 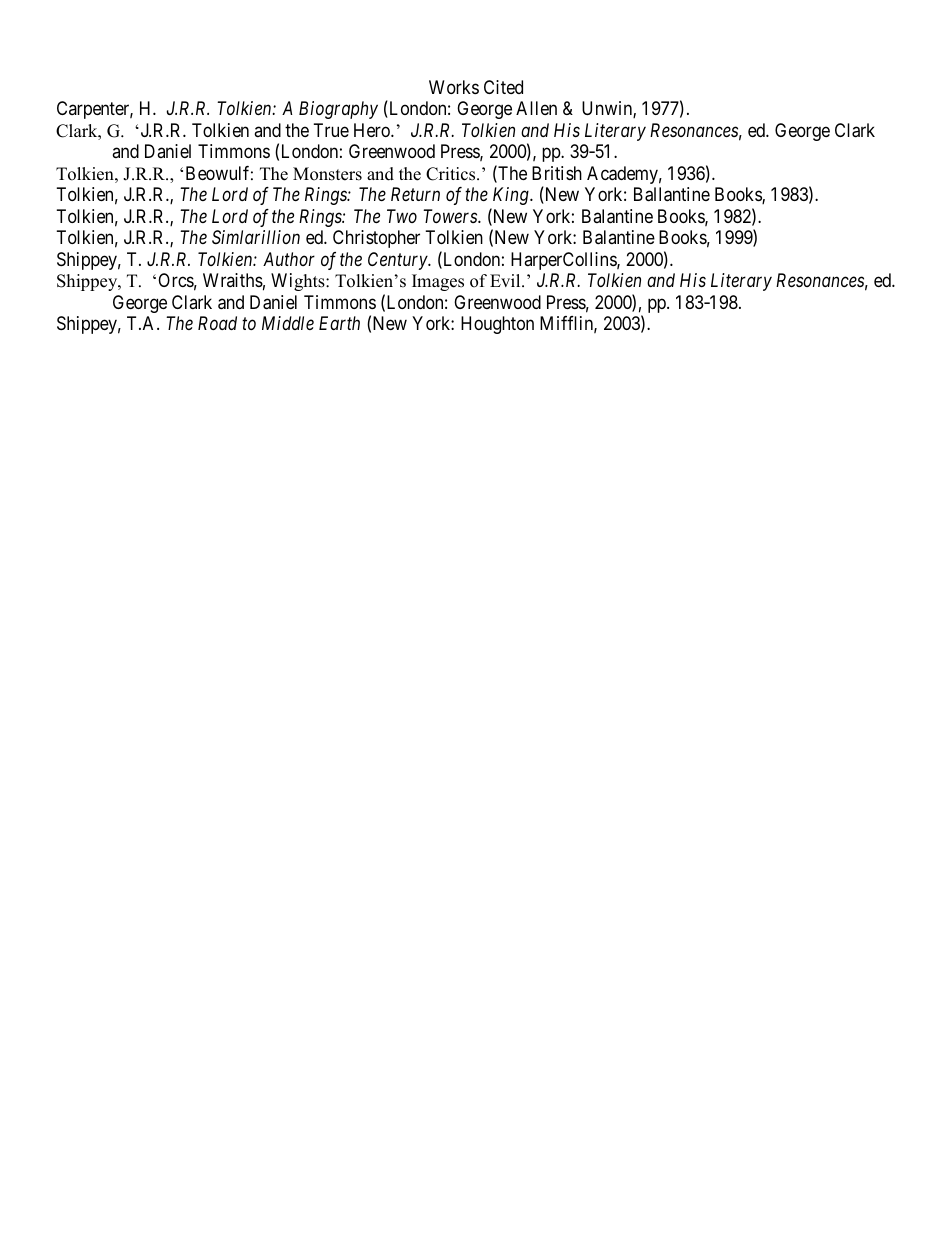 I want to click on Author, so click(x=289, y=259).
